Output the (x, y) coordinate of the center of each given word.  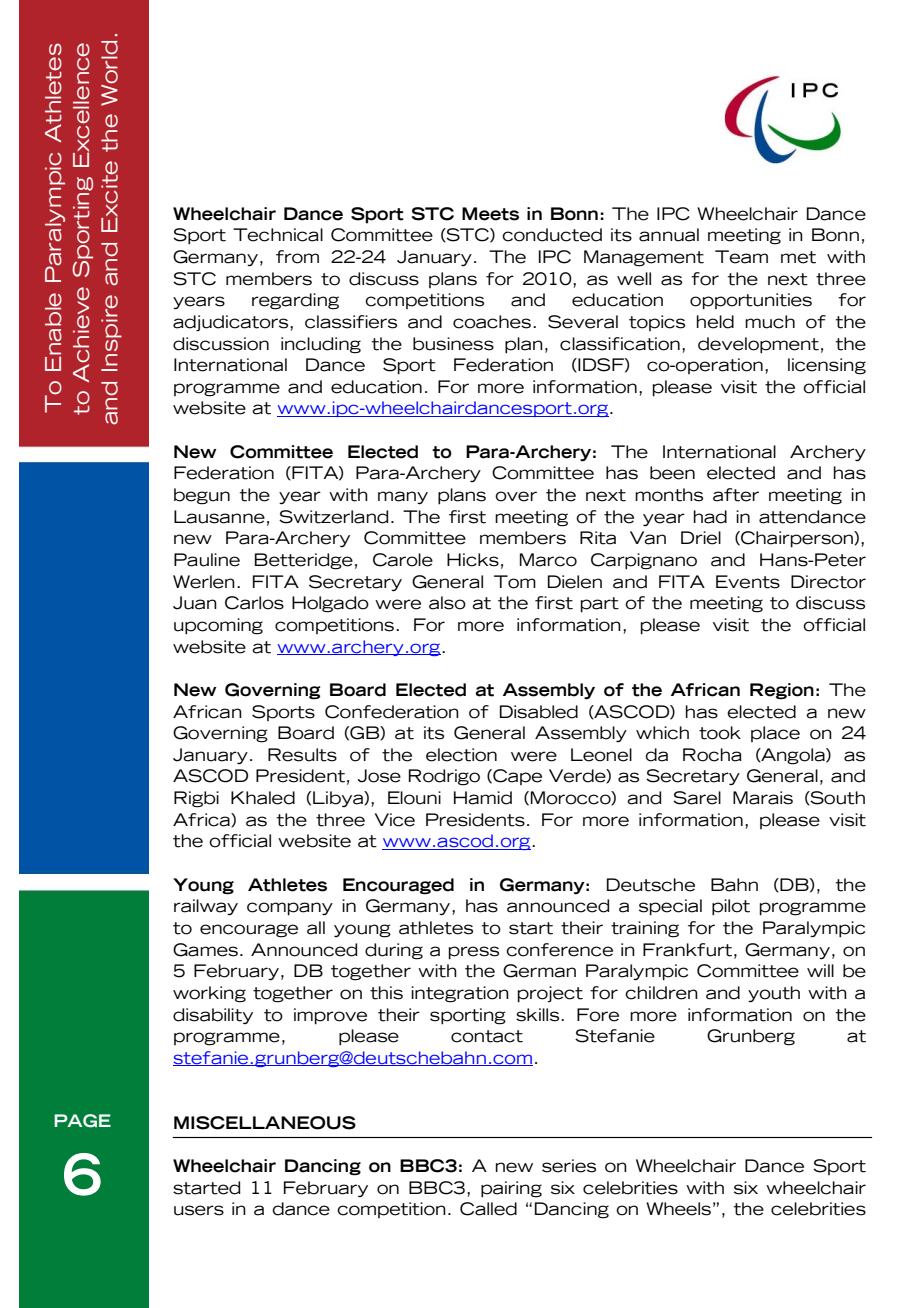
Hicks (473, 560)
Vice (395, 820)
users (199, 1210)
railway (206, 907)
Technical (278, 235)
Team (741, 257)
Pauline (207, 560)
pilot (731, 907)
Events (748, 582)
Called (488, 1209)
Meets (490, 214)
